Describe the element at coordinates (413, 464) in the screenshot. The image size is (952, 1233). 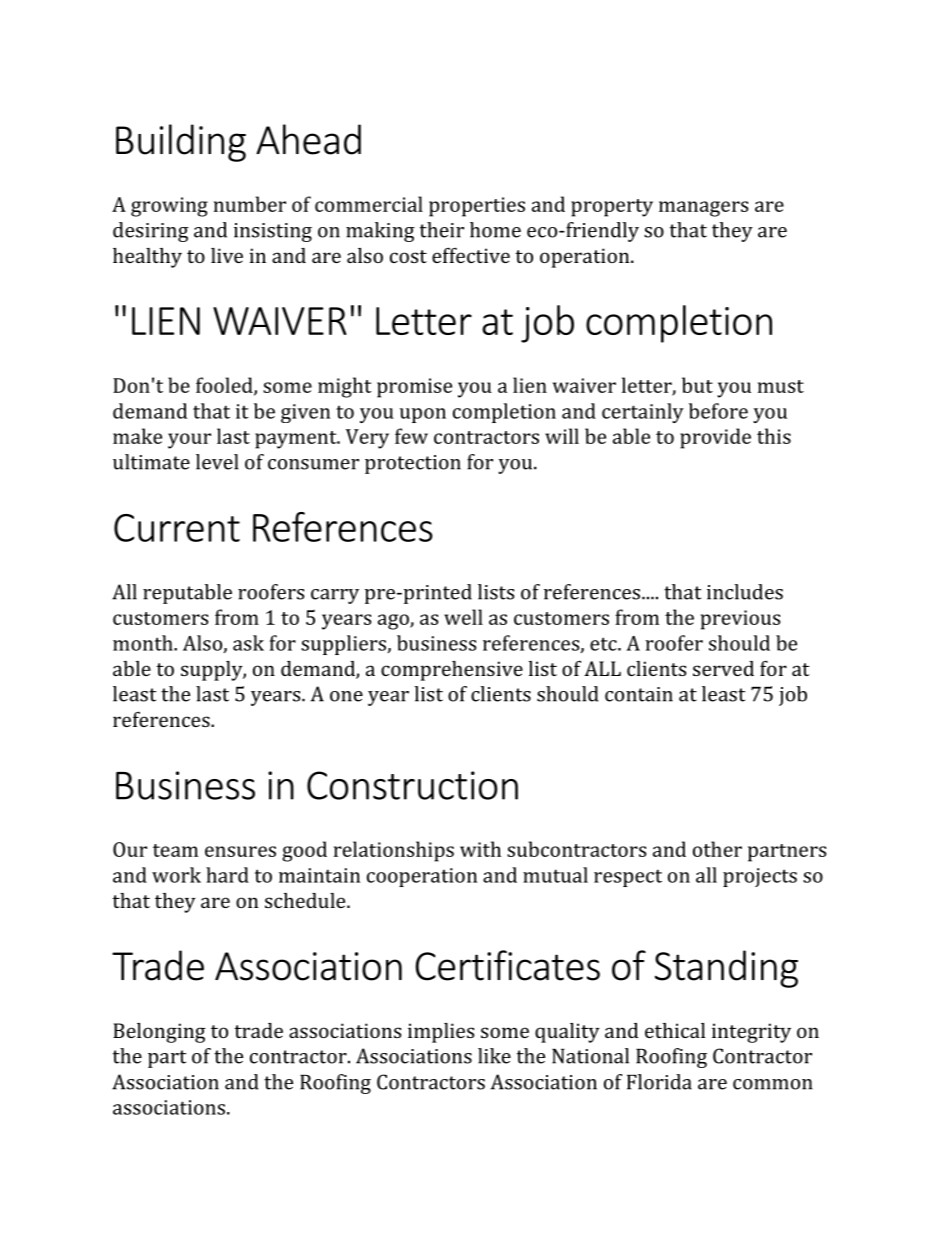
I see `protection` at that location.
